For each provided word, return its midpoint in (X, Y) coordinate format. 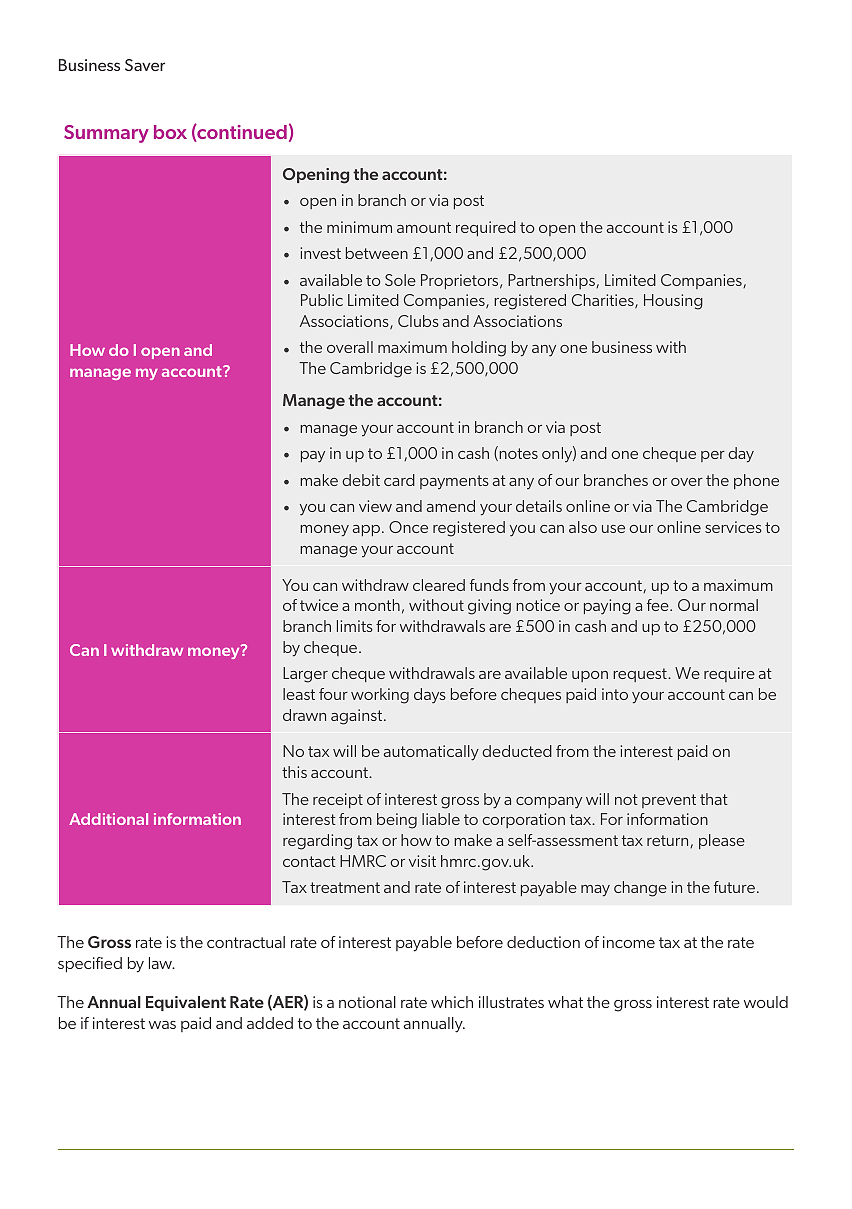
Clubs (418, 321)
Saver (145, 65)
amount (424, 227)
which (452, 1002)
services (733, 527)
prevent (669, 801)
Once (408, 527)
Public (322, 300)
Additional (108, 819)
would (766, 1002)
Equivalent (186, 1003)
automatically (431, 753)
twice (319, 605)
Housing (673, 302)
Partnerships (552, 281)
